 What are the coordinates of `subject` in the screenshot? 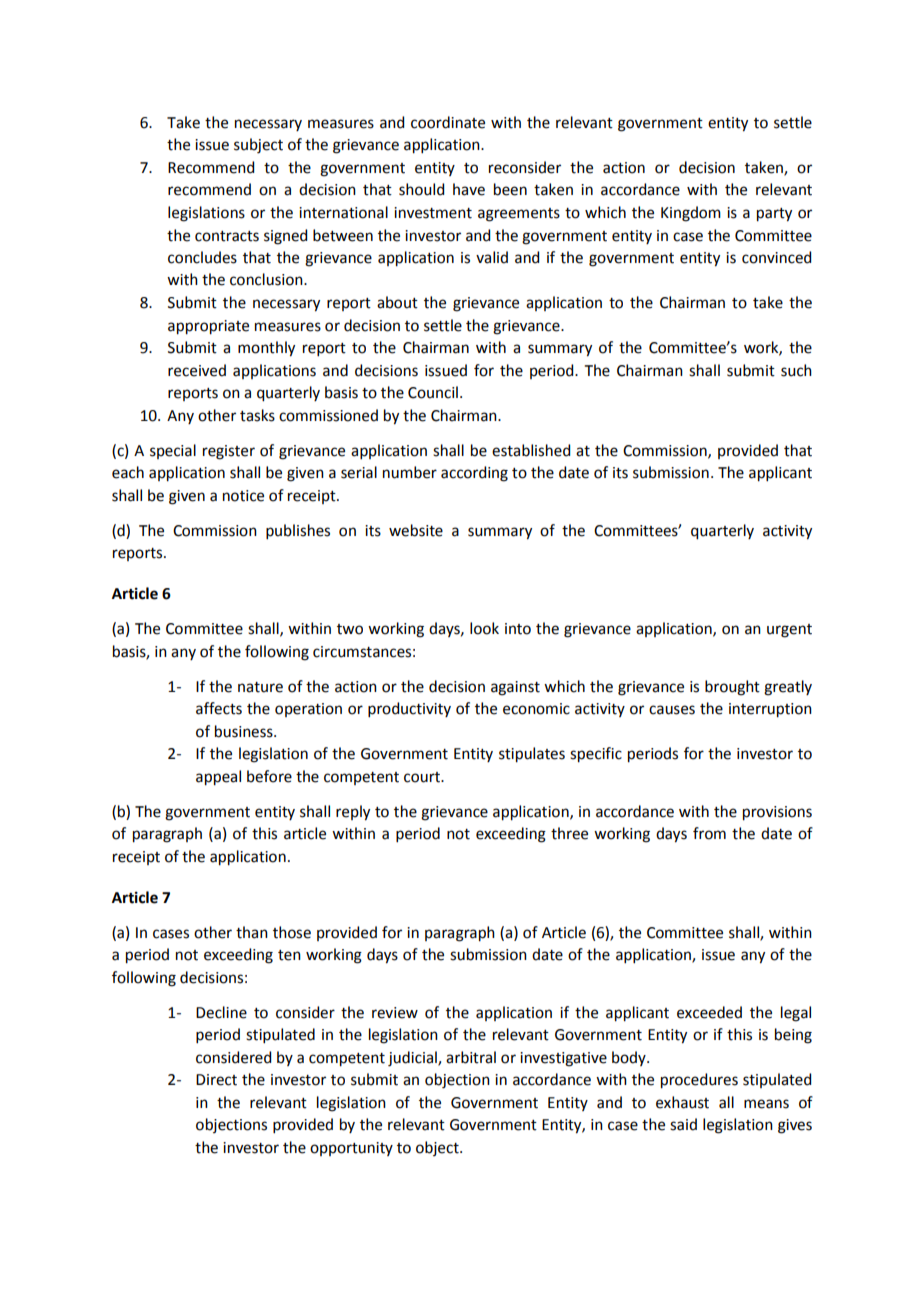 It's located at (258, 146).
